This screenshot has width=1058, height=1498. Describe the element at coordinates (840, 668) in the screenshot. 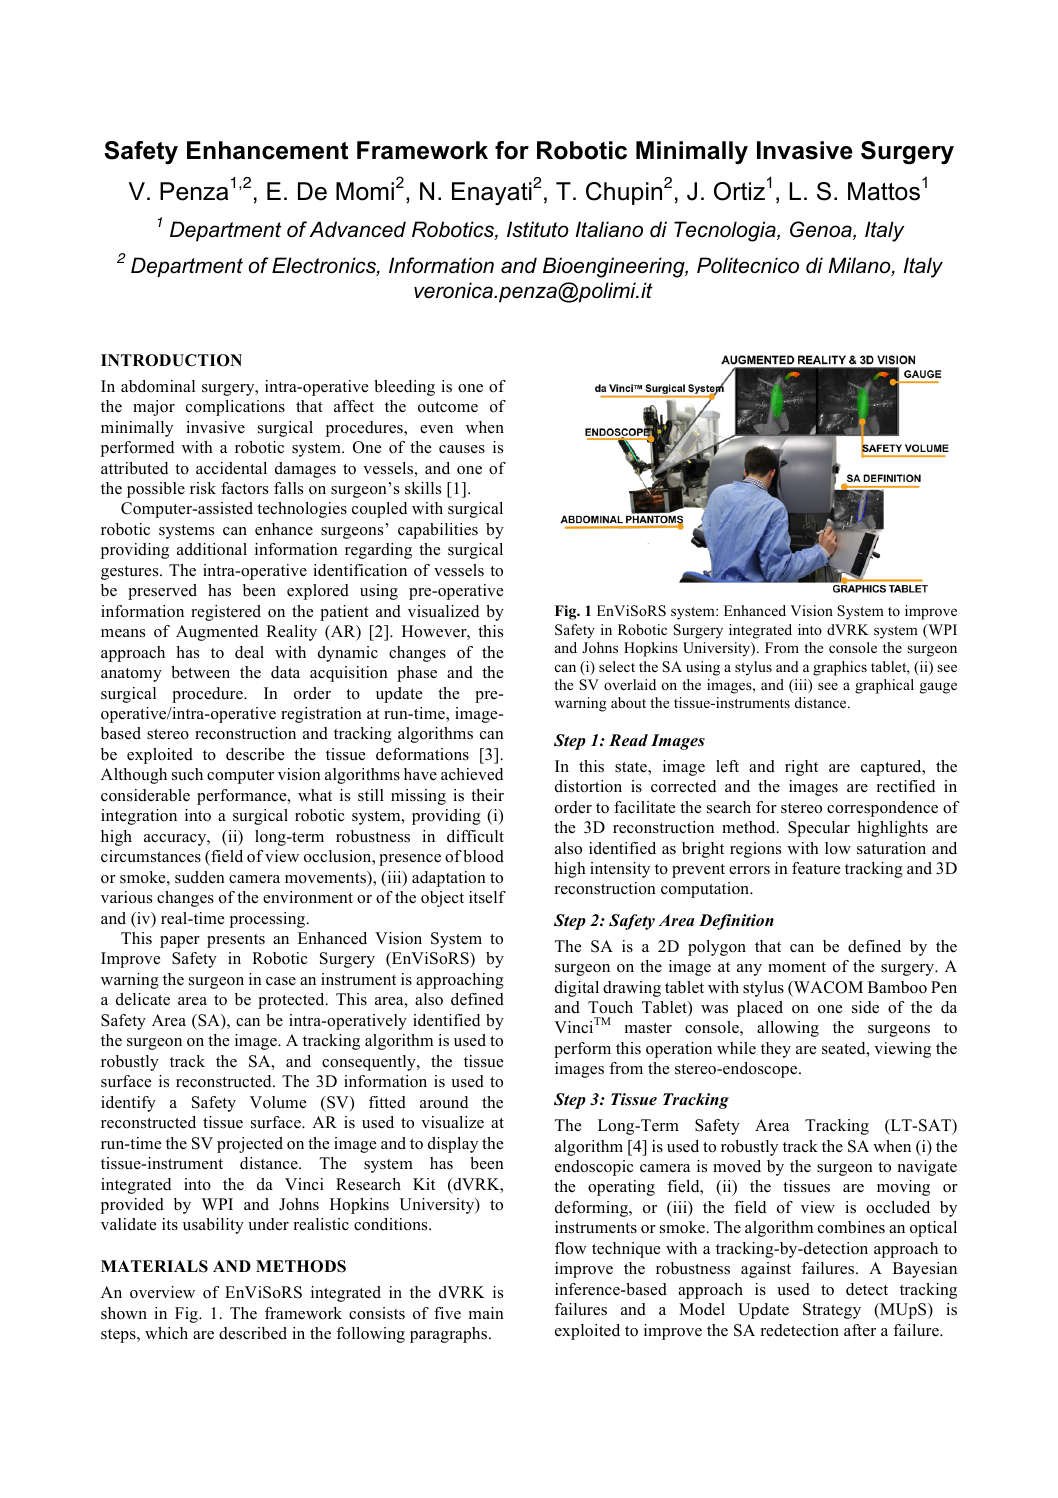

I see `graphics` at that location.
